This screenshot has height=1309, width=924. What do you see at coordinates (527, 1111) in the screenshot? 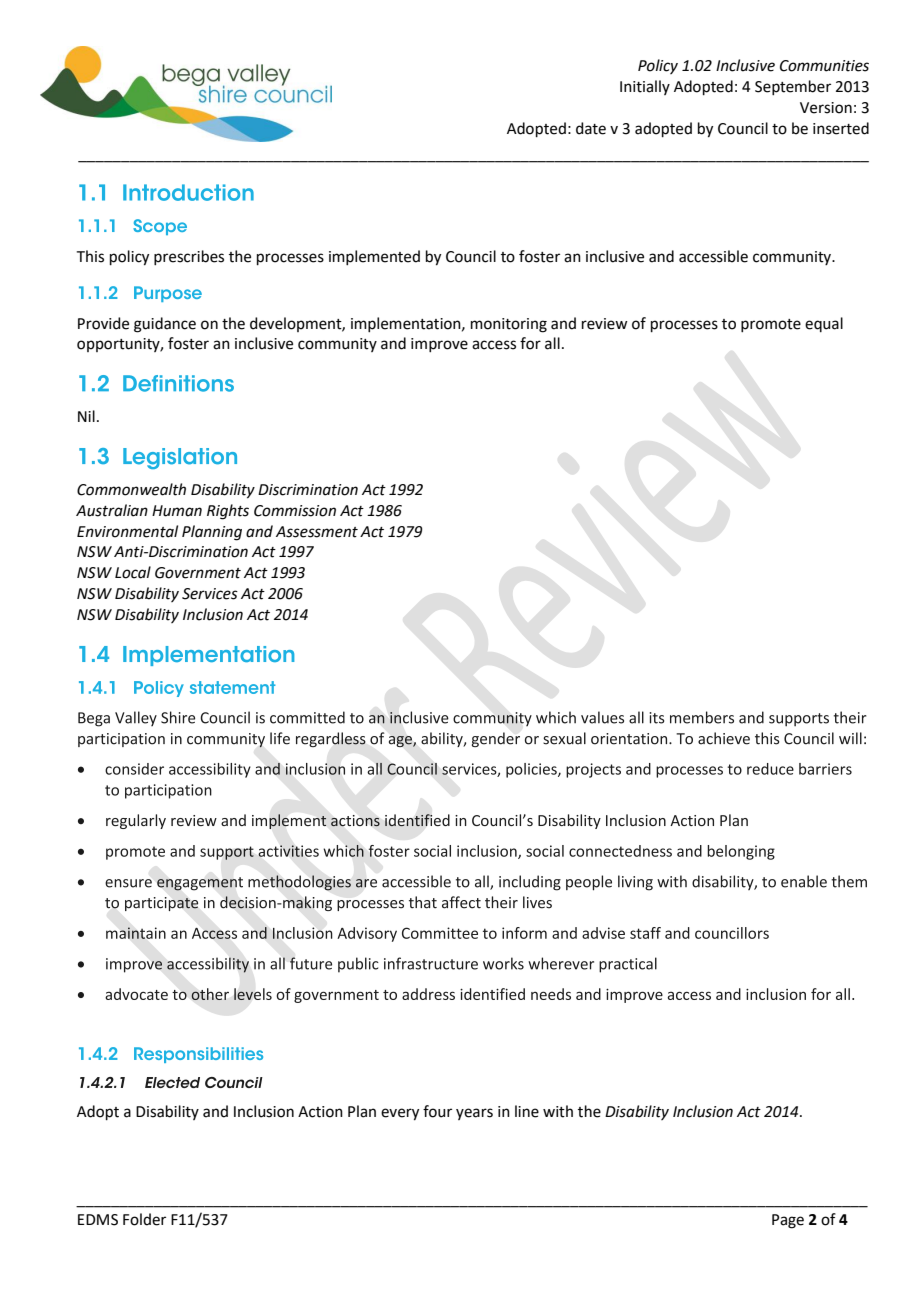
I see `line` at bounding box center [527, 1111].
